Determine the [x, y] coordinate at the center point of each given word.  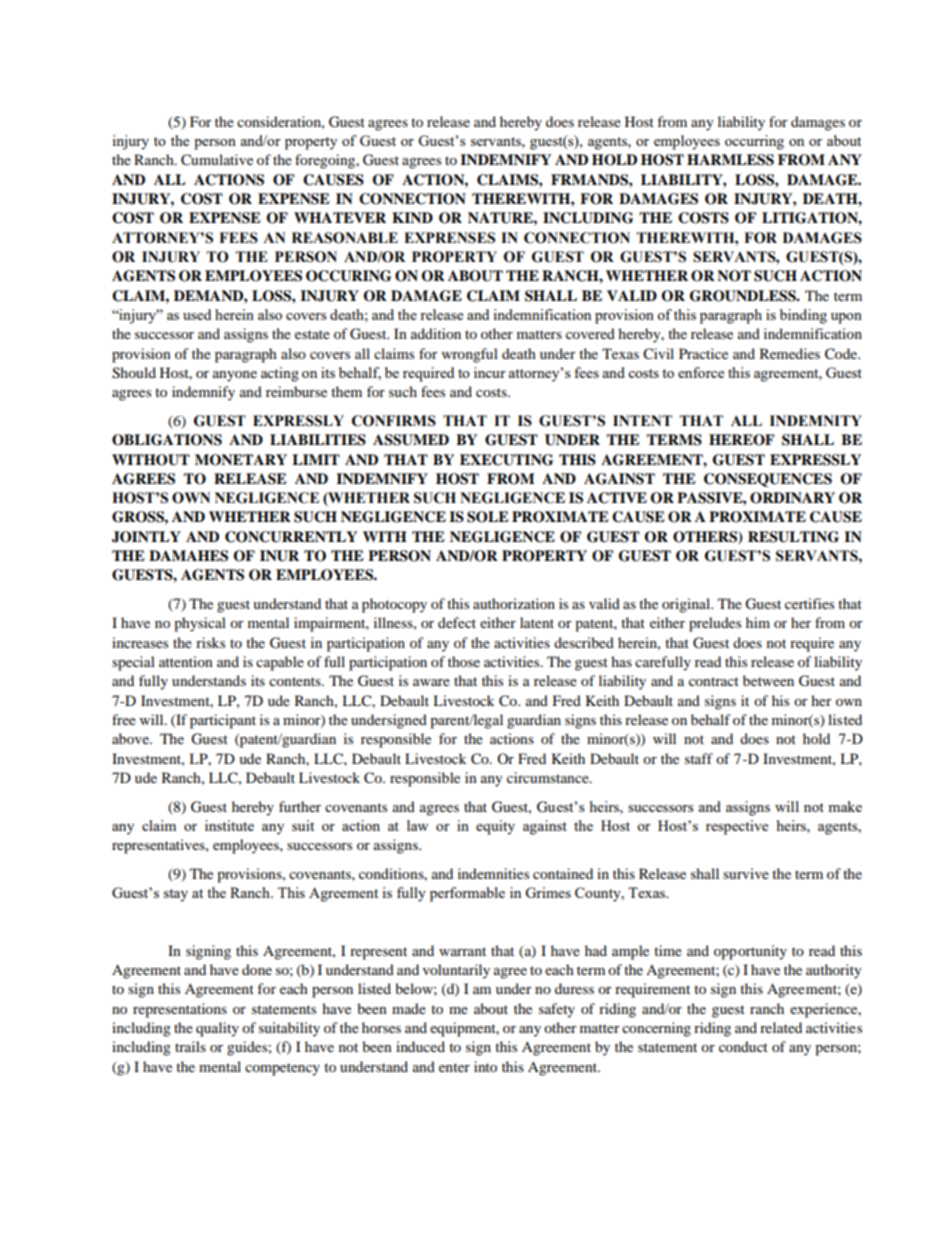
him [758, 622]
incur [490, 372]
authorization [514, 603]
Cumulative [217, 160]
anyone [235, 376]
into [485, 1066]
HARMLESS [730, 160]
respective [737, 827]
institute [229, 825]
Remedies [790, 353]
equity [495, 827]
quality [217, 1029]
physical [200, 624]
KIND [412, 217]
